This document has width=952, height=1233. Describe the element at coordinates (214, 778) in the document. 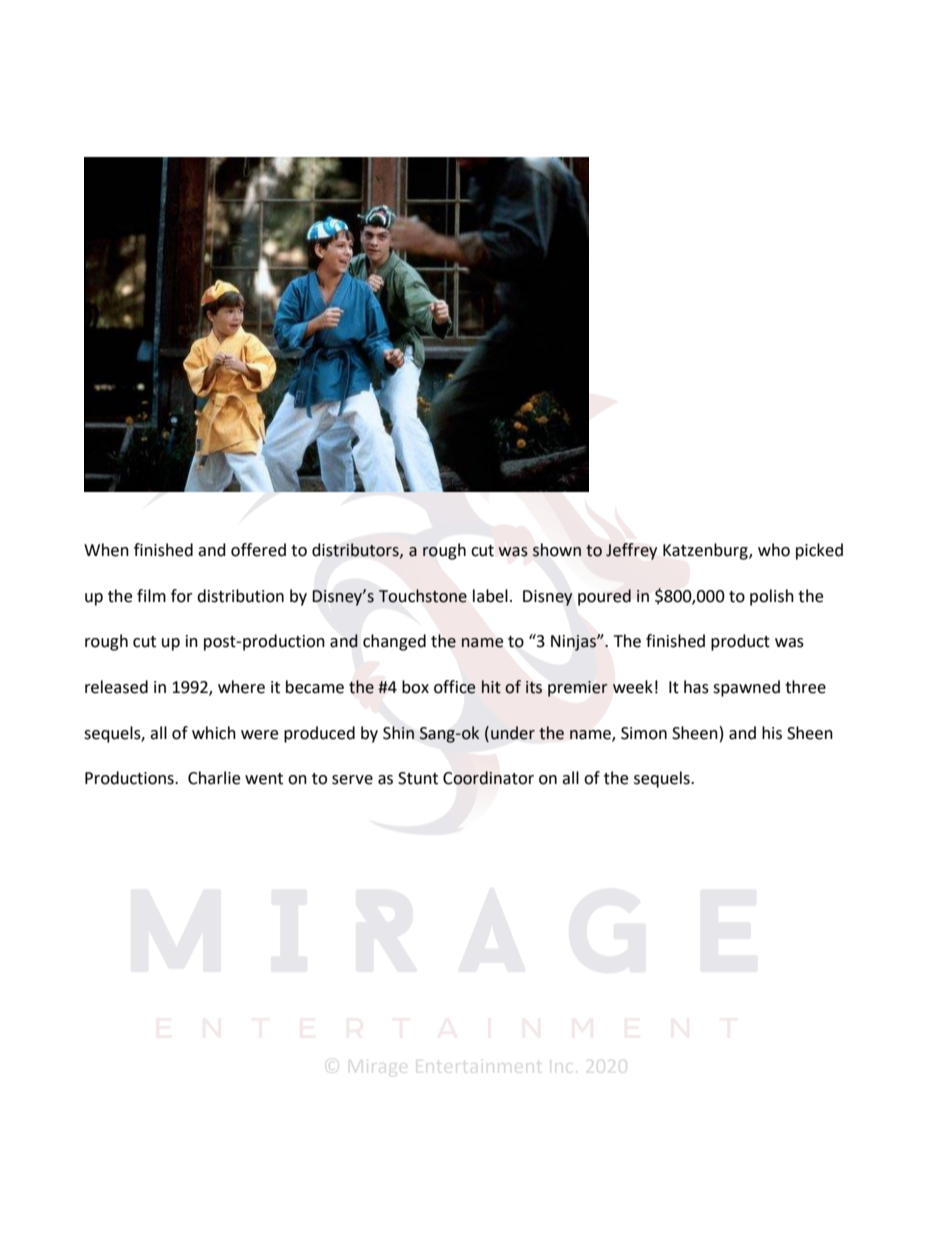

I see `Charlie` at that location.
